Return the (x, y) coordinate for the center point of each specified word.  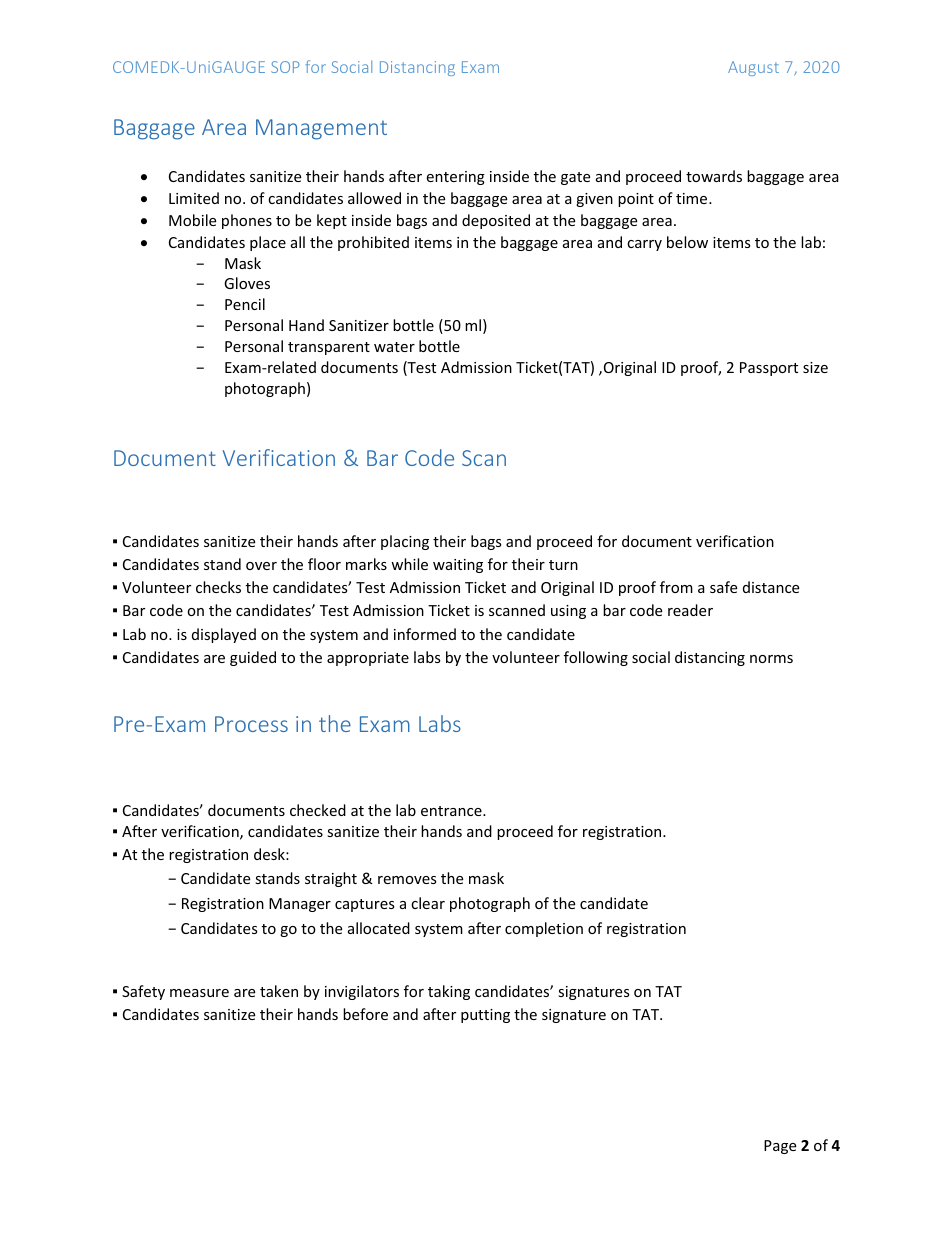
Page (780, 1147)
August (753, 68)
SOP (285, 67)
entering (455, 178)
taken (279, 991)
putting (485, 1016)
